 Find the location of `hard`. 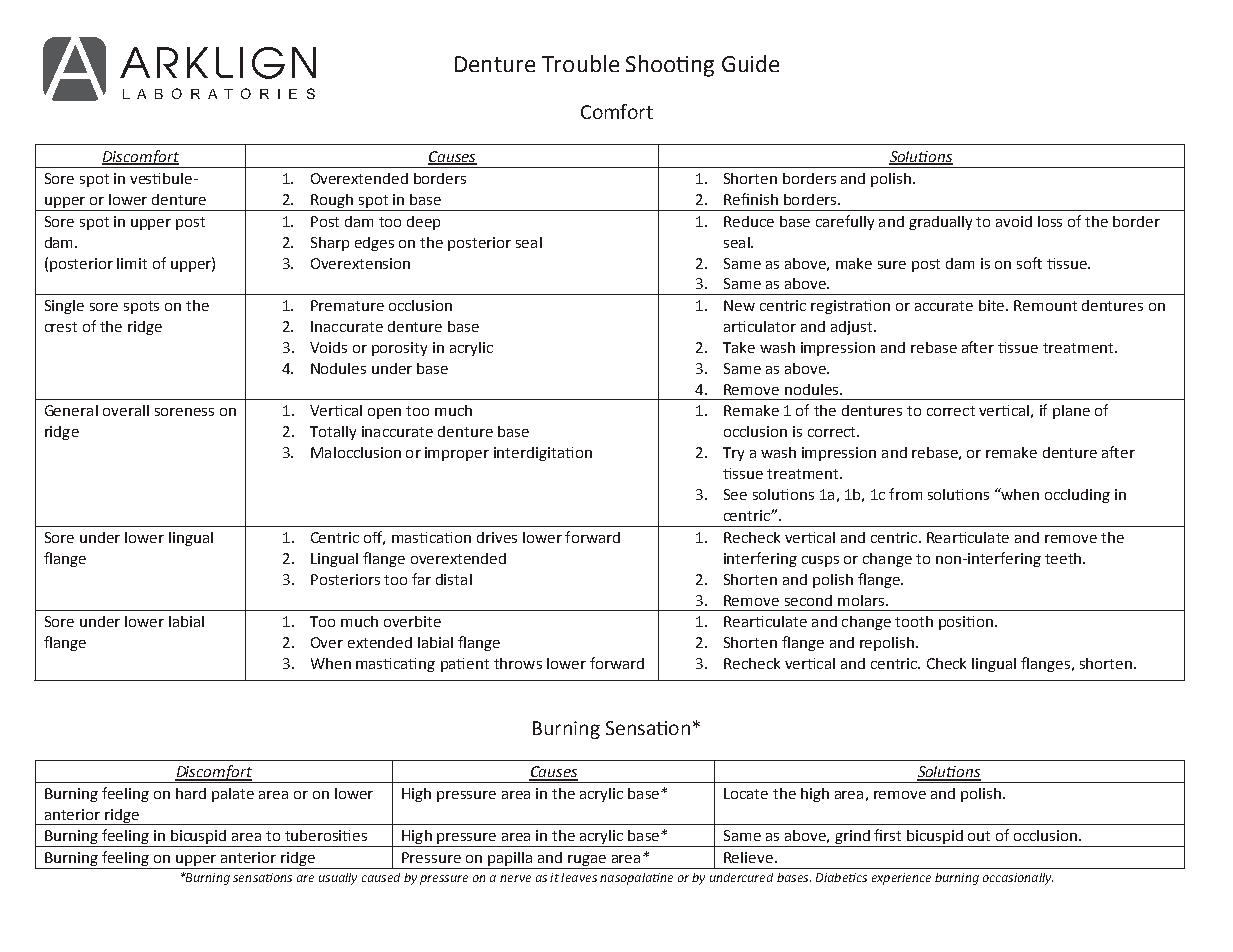

hard is located at coordinates (191, 793).
